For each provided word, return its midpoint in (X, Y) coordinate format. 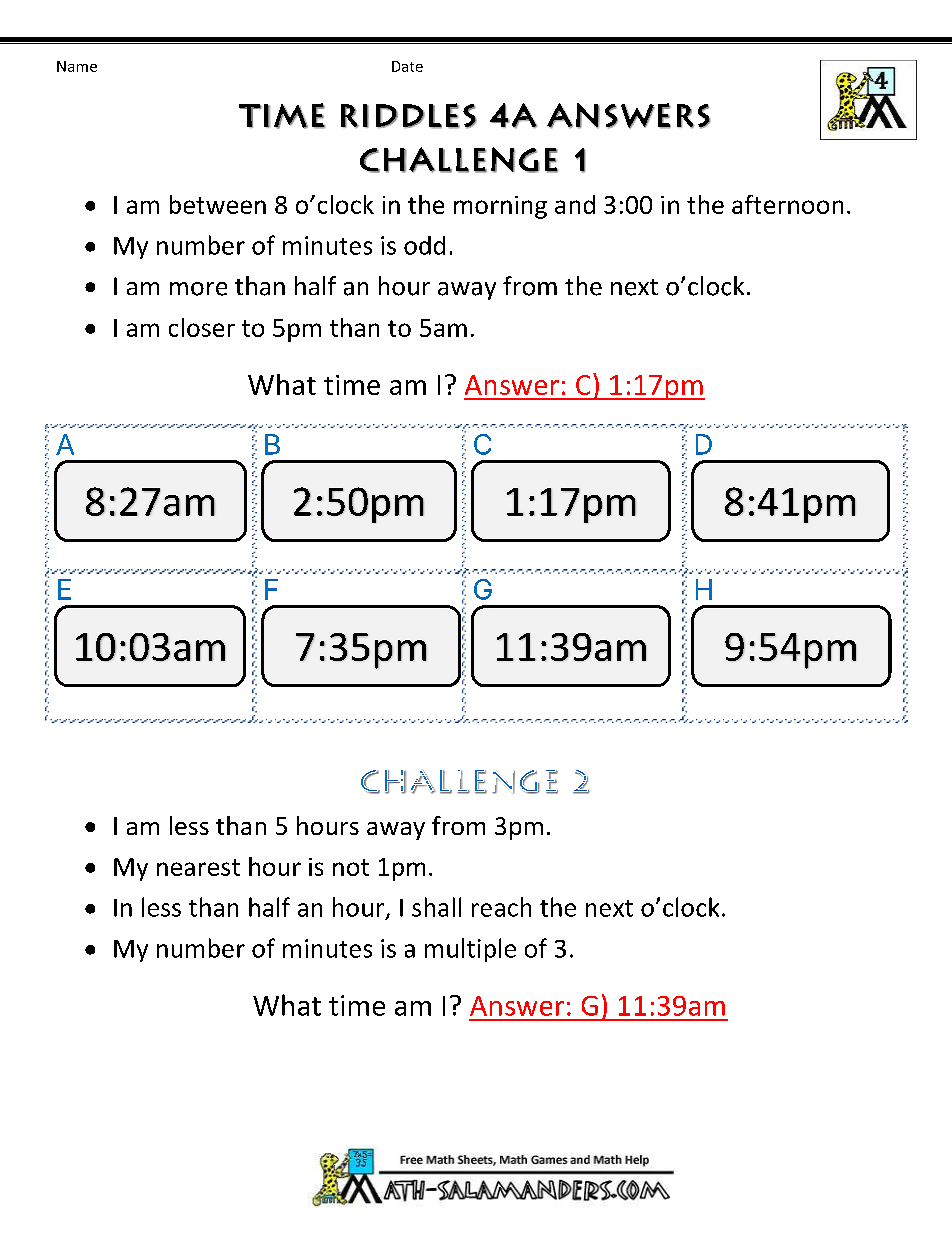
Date (407, 66)
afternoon (787, 204)
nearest (198, 867)
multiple (470, 950)
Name (77, 66)
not (351, 867)
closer (202, 327)
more (198, 289)
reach (501, 907)
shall (436, 907)
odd (424, 245)
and (575, 204)
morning (500, 207)
